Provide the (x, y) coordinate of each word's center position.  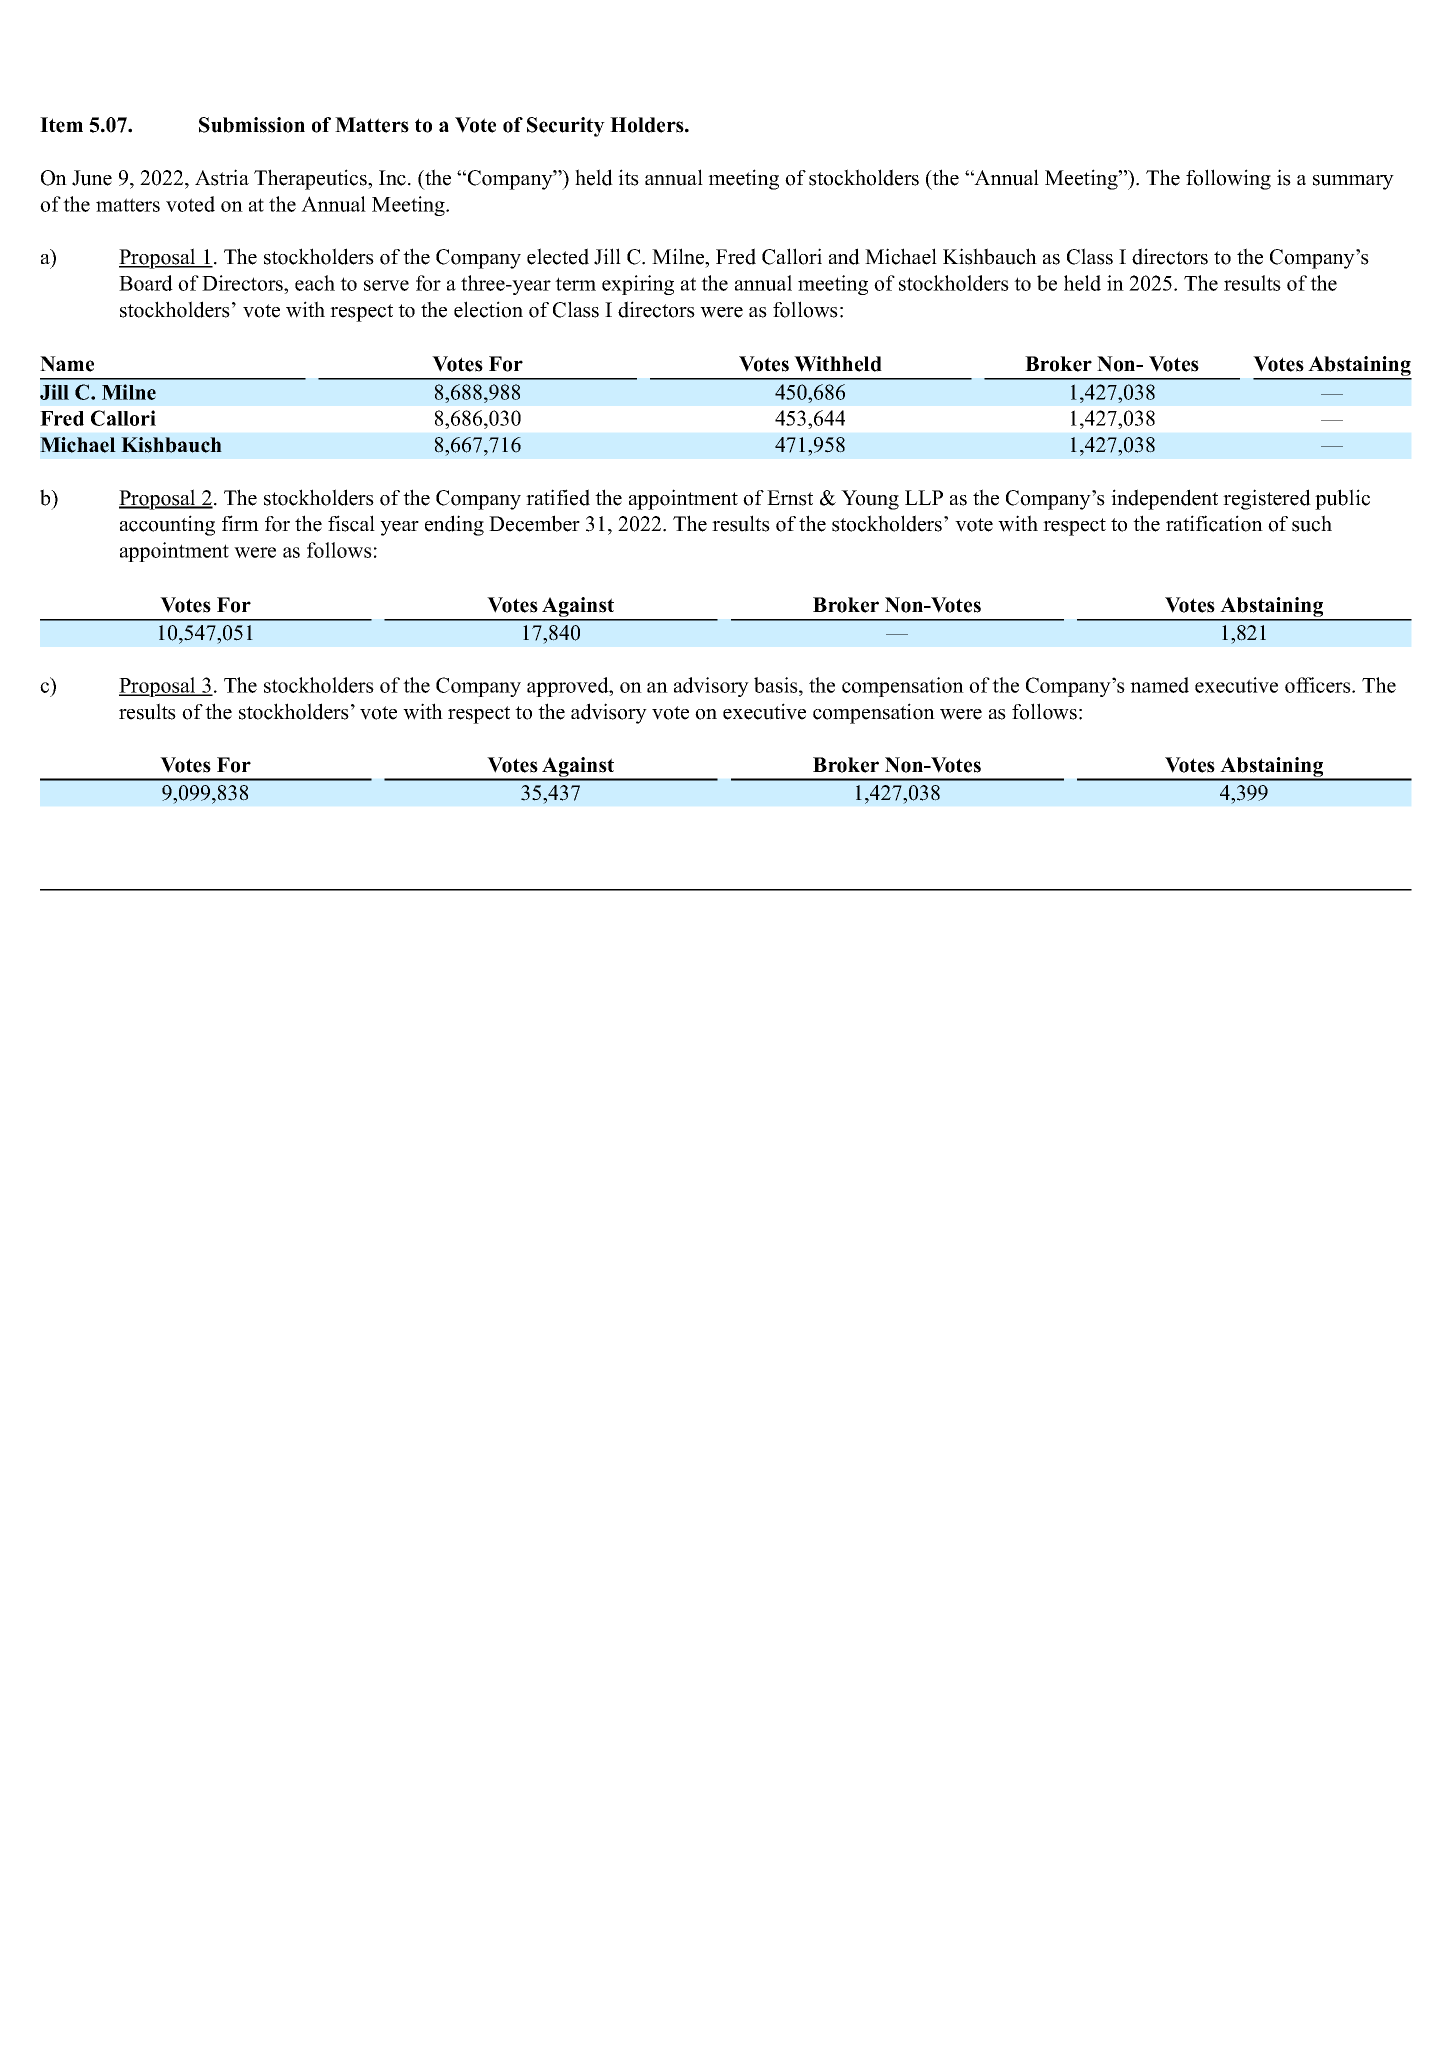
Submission (252, 125)
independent (1164, 499)
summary (1353, 182)
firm (240, 523)
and (844, 256)
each (315, 283)
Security (566, 127)
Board (146, 283)
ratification (1214, 523)
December (534, 523)
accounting (167, 525)
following (1228, 179)
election (488, 309)
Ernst (790, 498)
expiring (638, 285)
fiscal (351, 523)
